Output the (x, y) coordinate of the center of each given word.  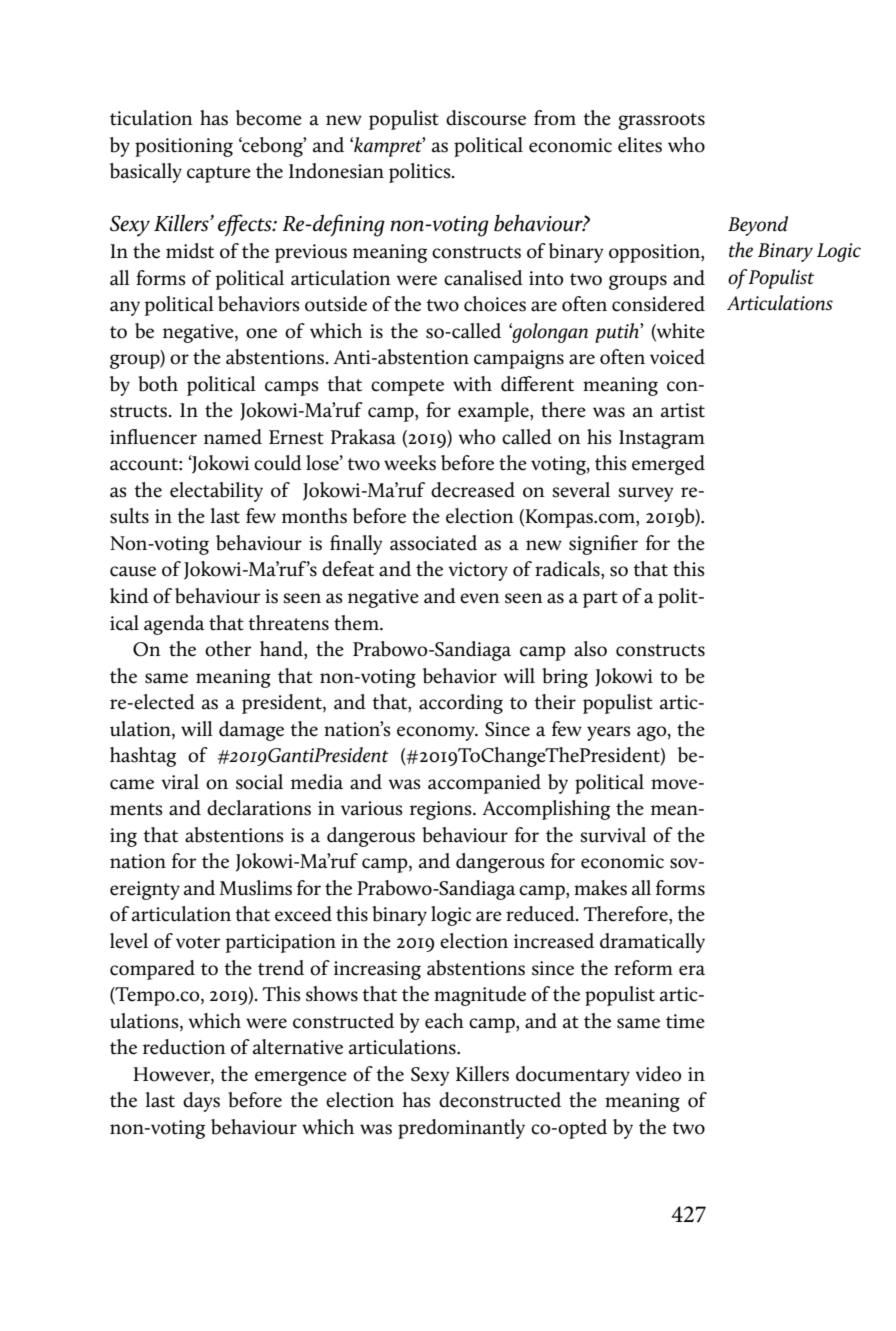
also (590, 649)
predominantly (461, 1129)
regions (442, 810)
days (201, 1102)
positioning (184, 147)
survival (613, 835)
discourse (486, 118)
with (472, 384)
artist (683, 410)
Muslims (256, 888)
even (480, 598)
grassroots (661, 121)
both (158, 384)
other (228, 649)
